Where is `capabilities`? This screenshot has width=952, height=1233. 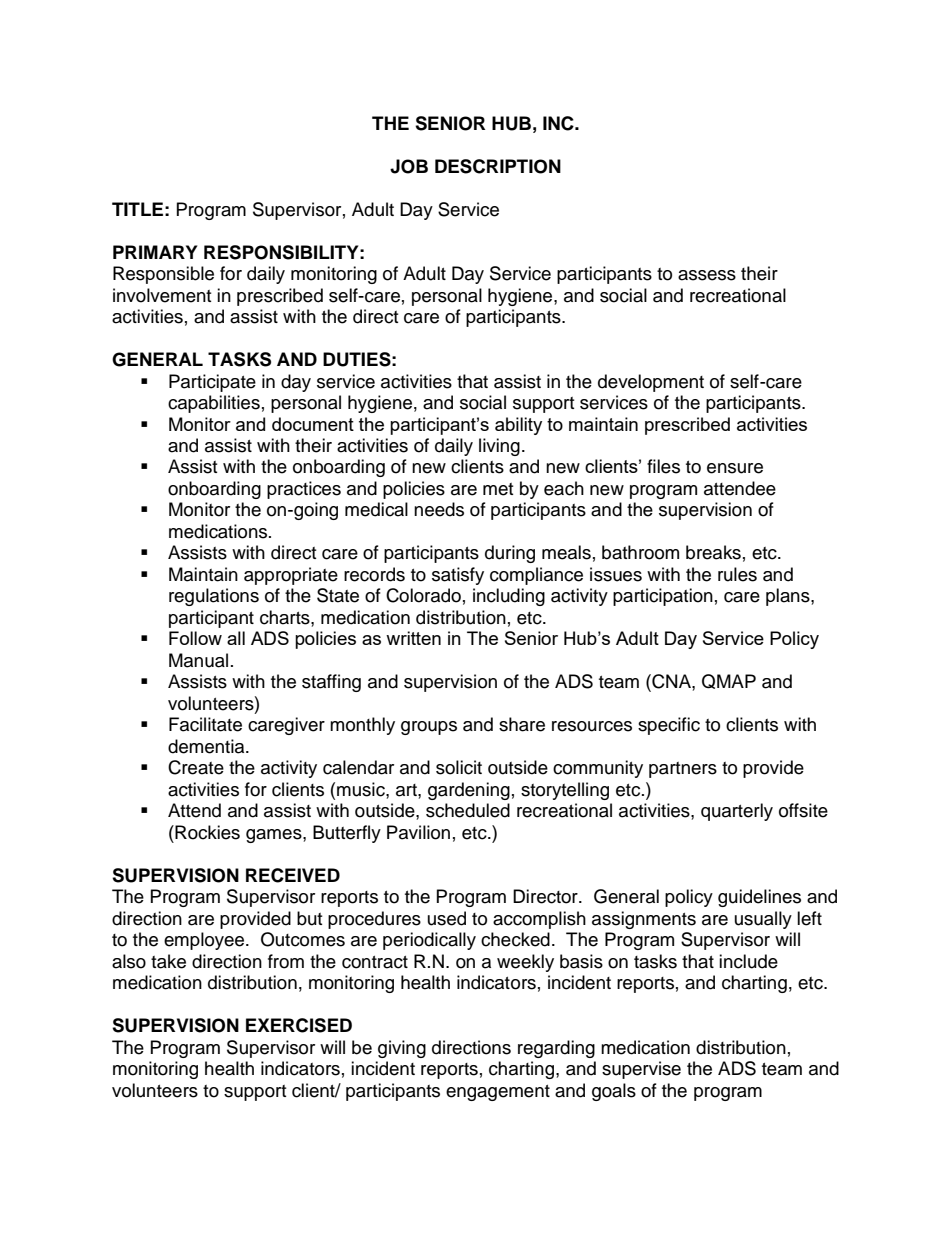
capabilities is located at coordinates (214, 404).
